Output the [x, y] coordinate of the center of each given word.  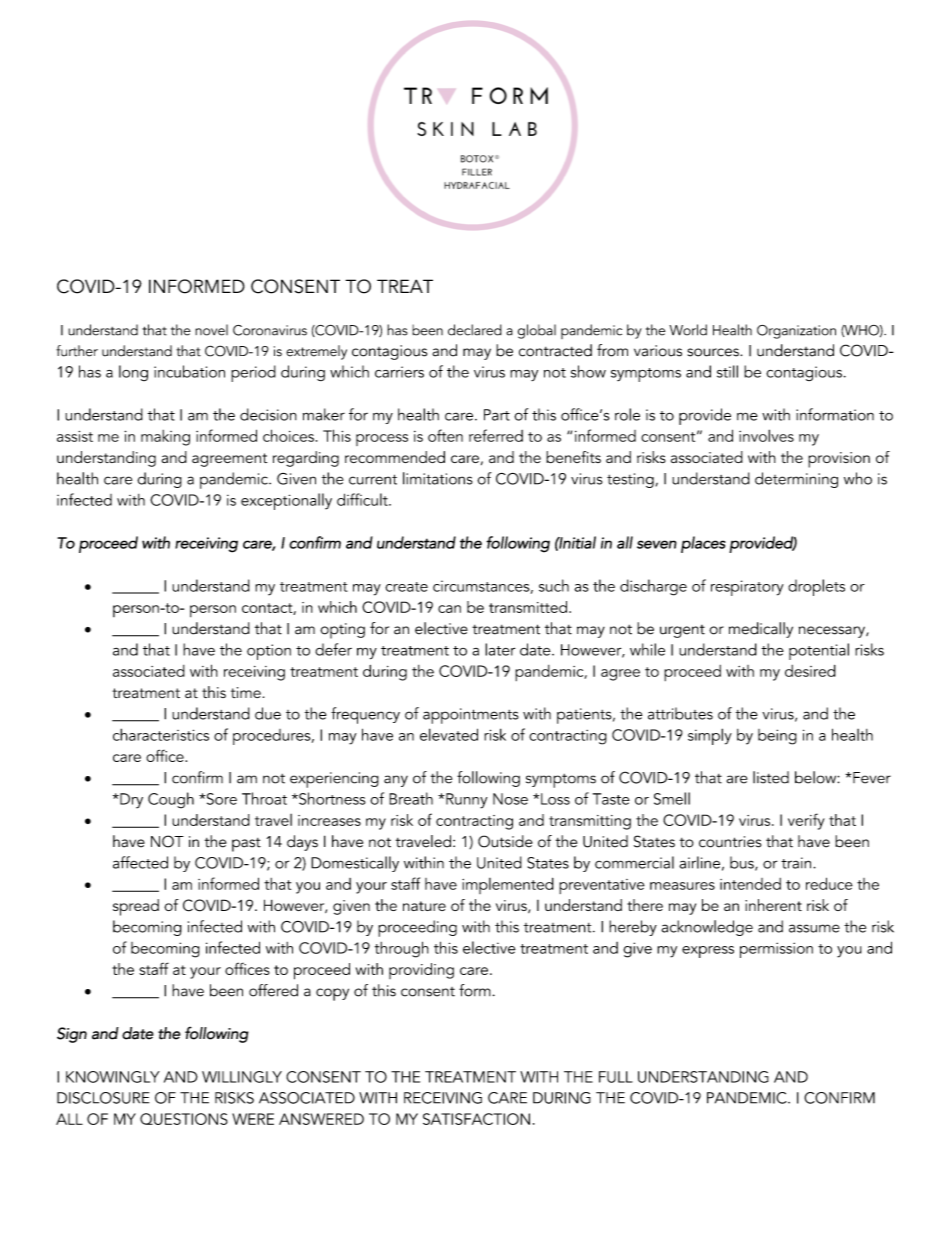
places [703, 544]
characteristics [161, 734]
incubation [189, 371]
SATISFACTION [476, 1119]
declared [475, 330]
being [777, 737]
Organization [796, 332]
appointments [471, 716]
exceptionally [286, 501]
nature [424, 906]
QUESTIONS [184, 1119]
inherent [773, 905]
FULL [616, 1077]
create [406, 587]
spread [136, 907]
